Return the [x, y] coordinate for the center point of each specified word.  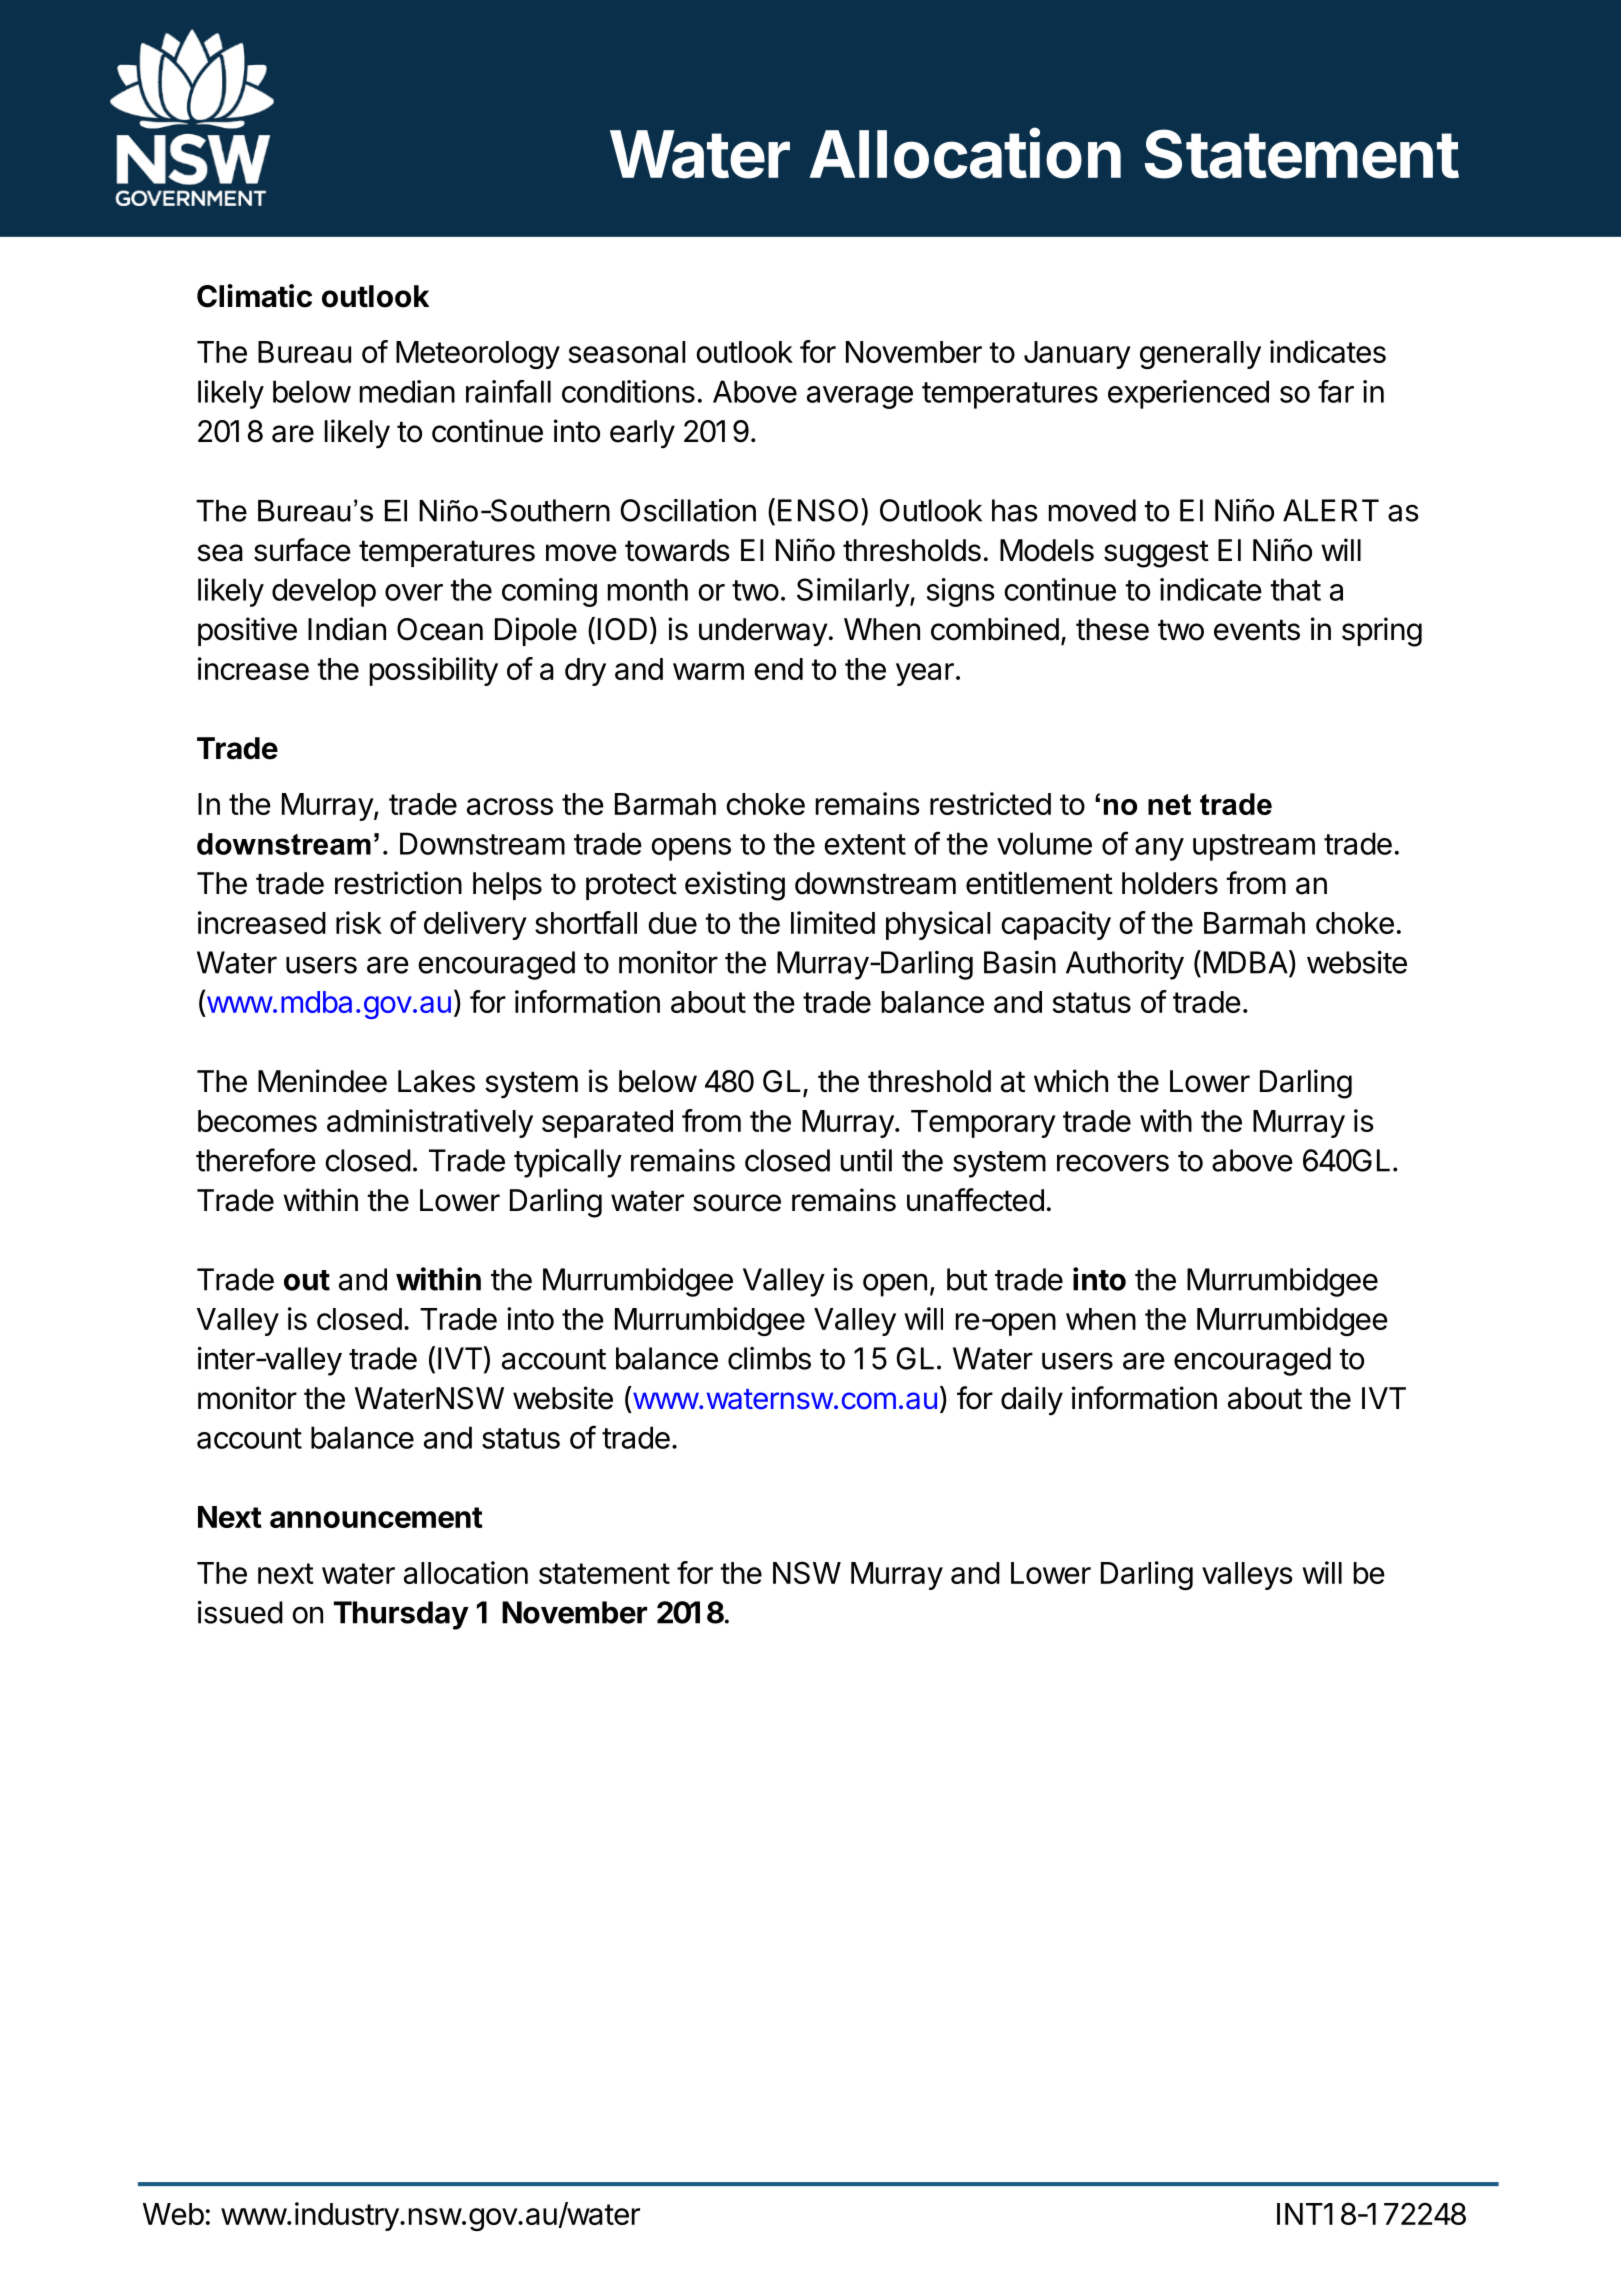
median [407, 391]
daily [1032, 1401]
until [866, 1160]
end [778, 669]
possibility [434, 671]
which [1071, 1081]
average [860, 397]
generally [1200, 355]
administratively [430, 1123]
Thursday [401, 1615]
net [1169, 804]
